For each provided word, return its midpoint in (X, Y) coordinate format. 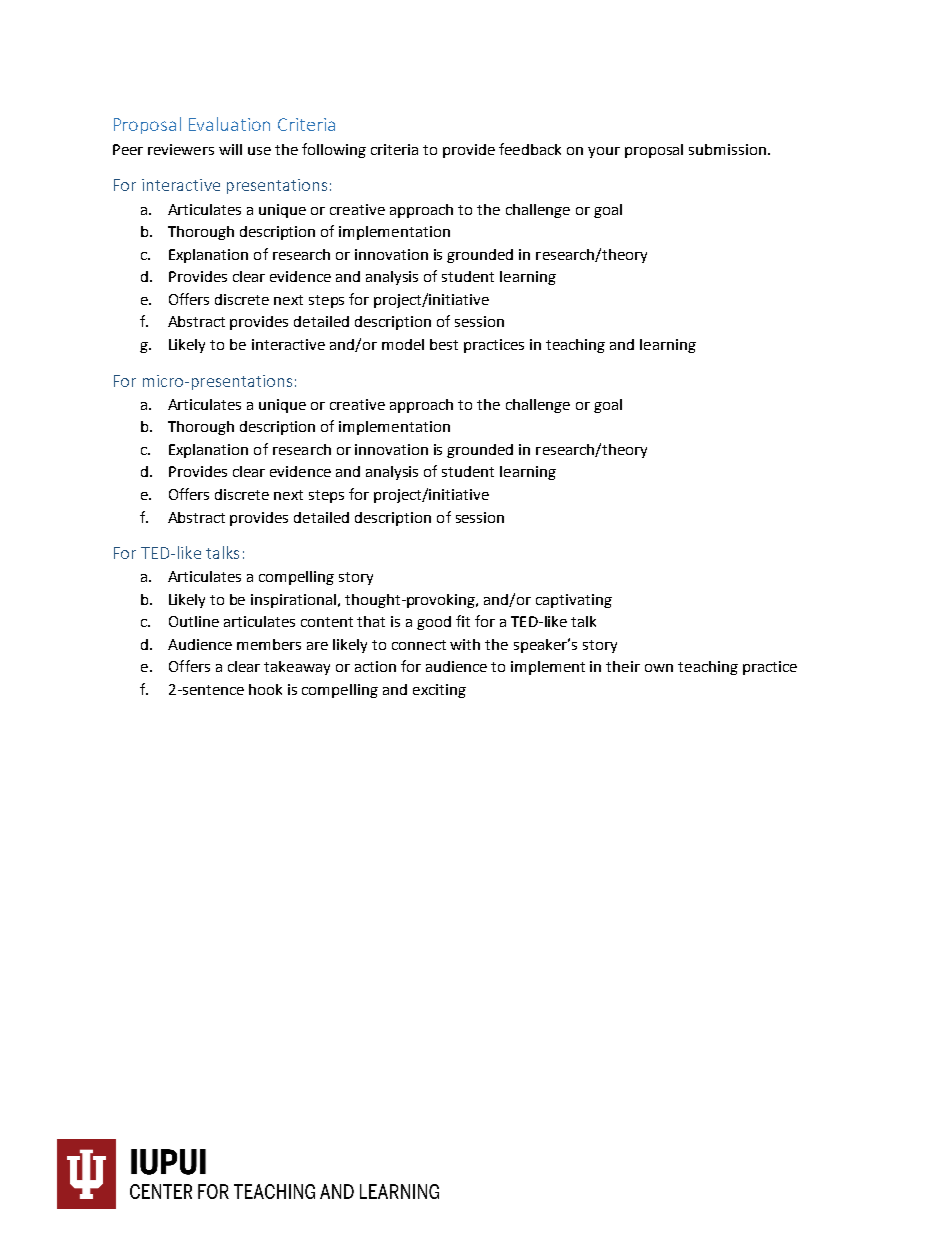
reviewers (181, 149)
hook (265, 689)
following (334, 150)
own (659, 668)
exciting (439, 691)
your (604, 152)
